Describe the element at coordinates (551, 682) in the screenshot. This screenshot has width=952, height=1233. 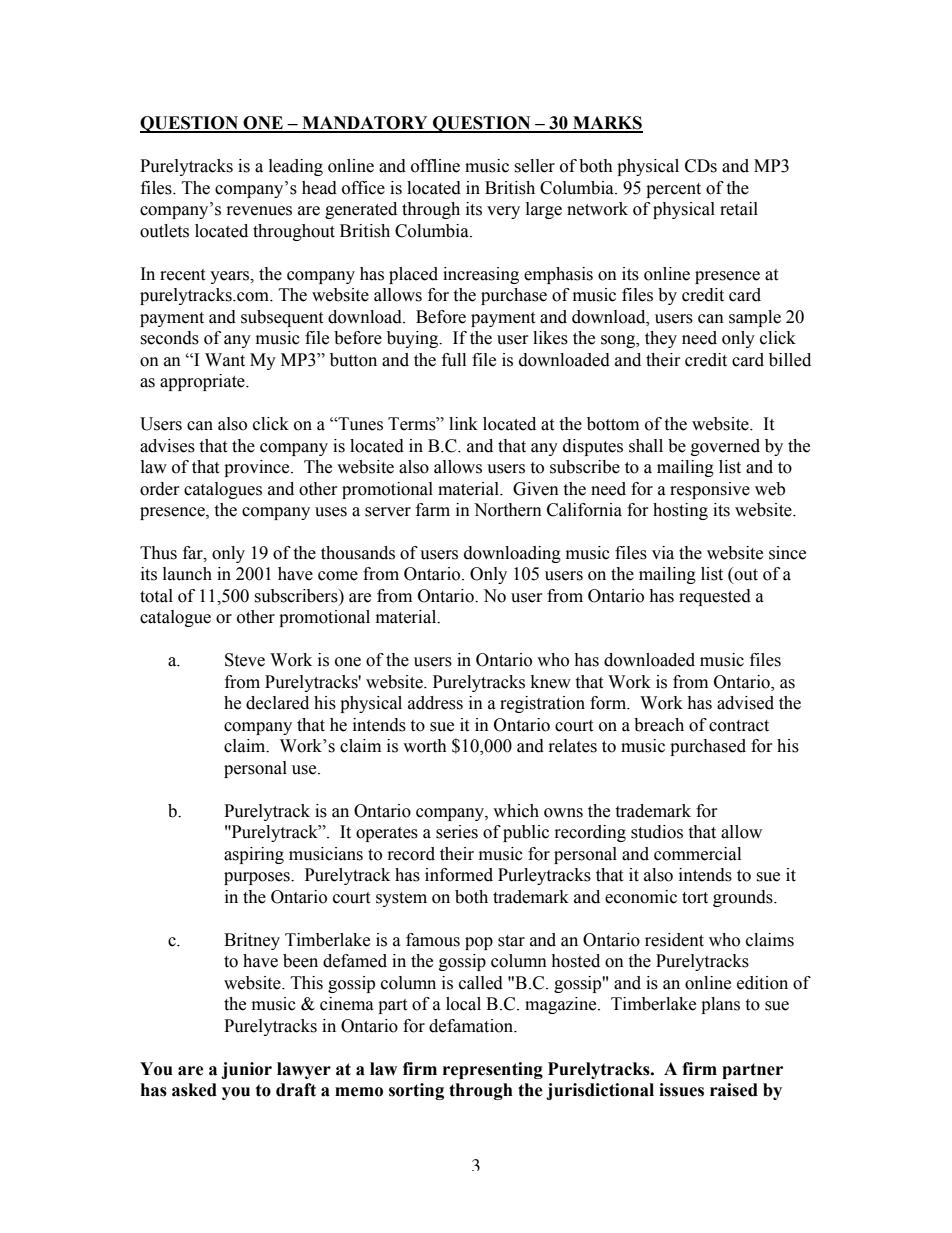
I see `knew` at that location.
